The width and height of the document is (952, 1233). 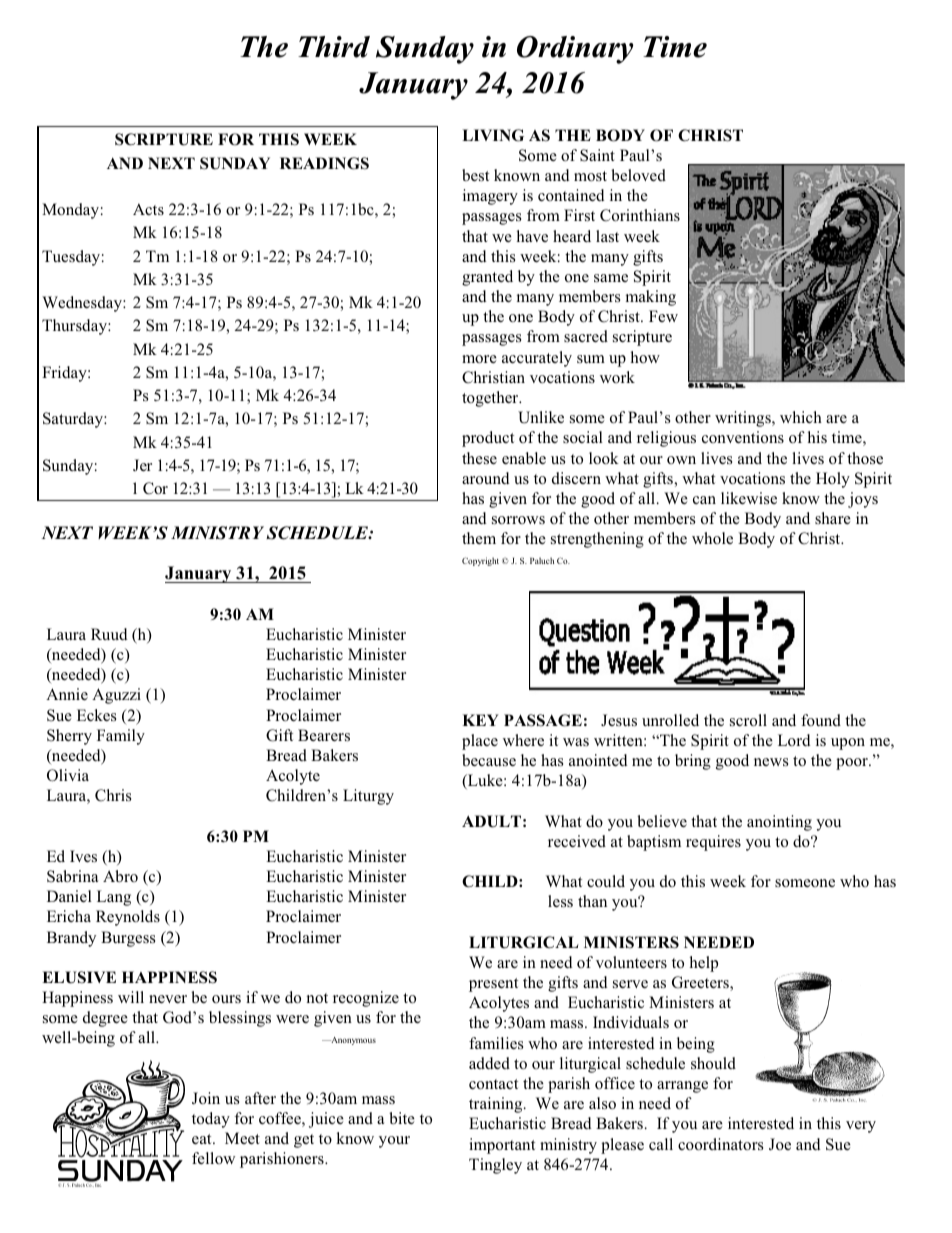 I want to click on beloved, so click(x=638, y=175).
